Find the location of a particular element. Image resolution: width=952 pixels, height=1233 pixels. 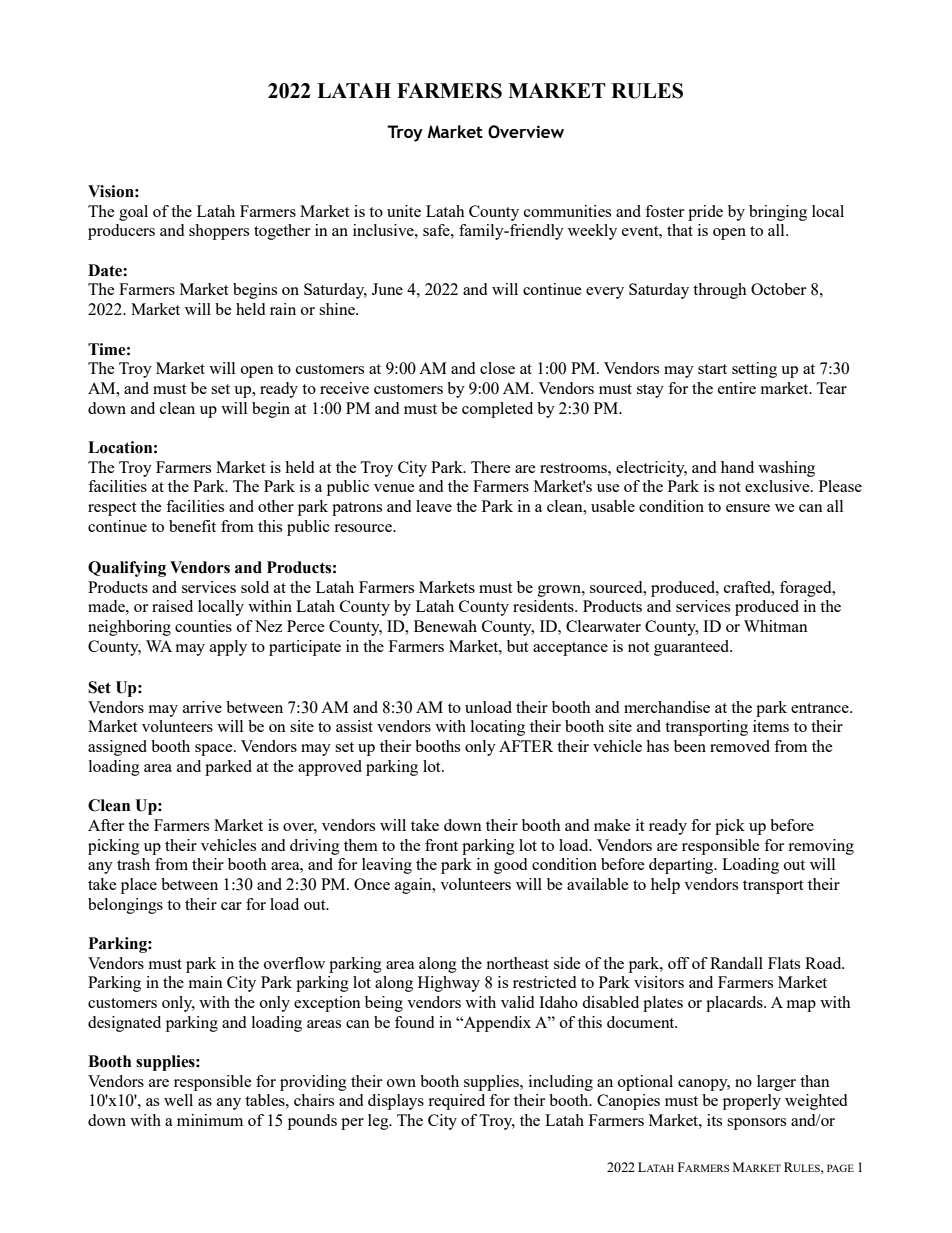

minimum is located at coordinates (210, 1120).
